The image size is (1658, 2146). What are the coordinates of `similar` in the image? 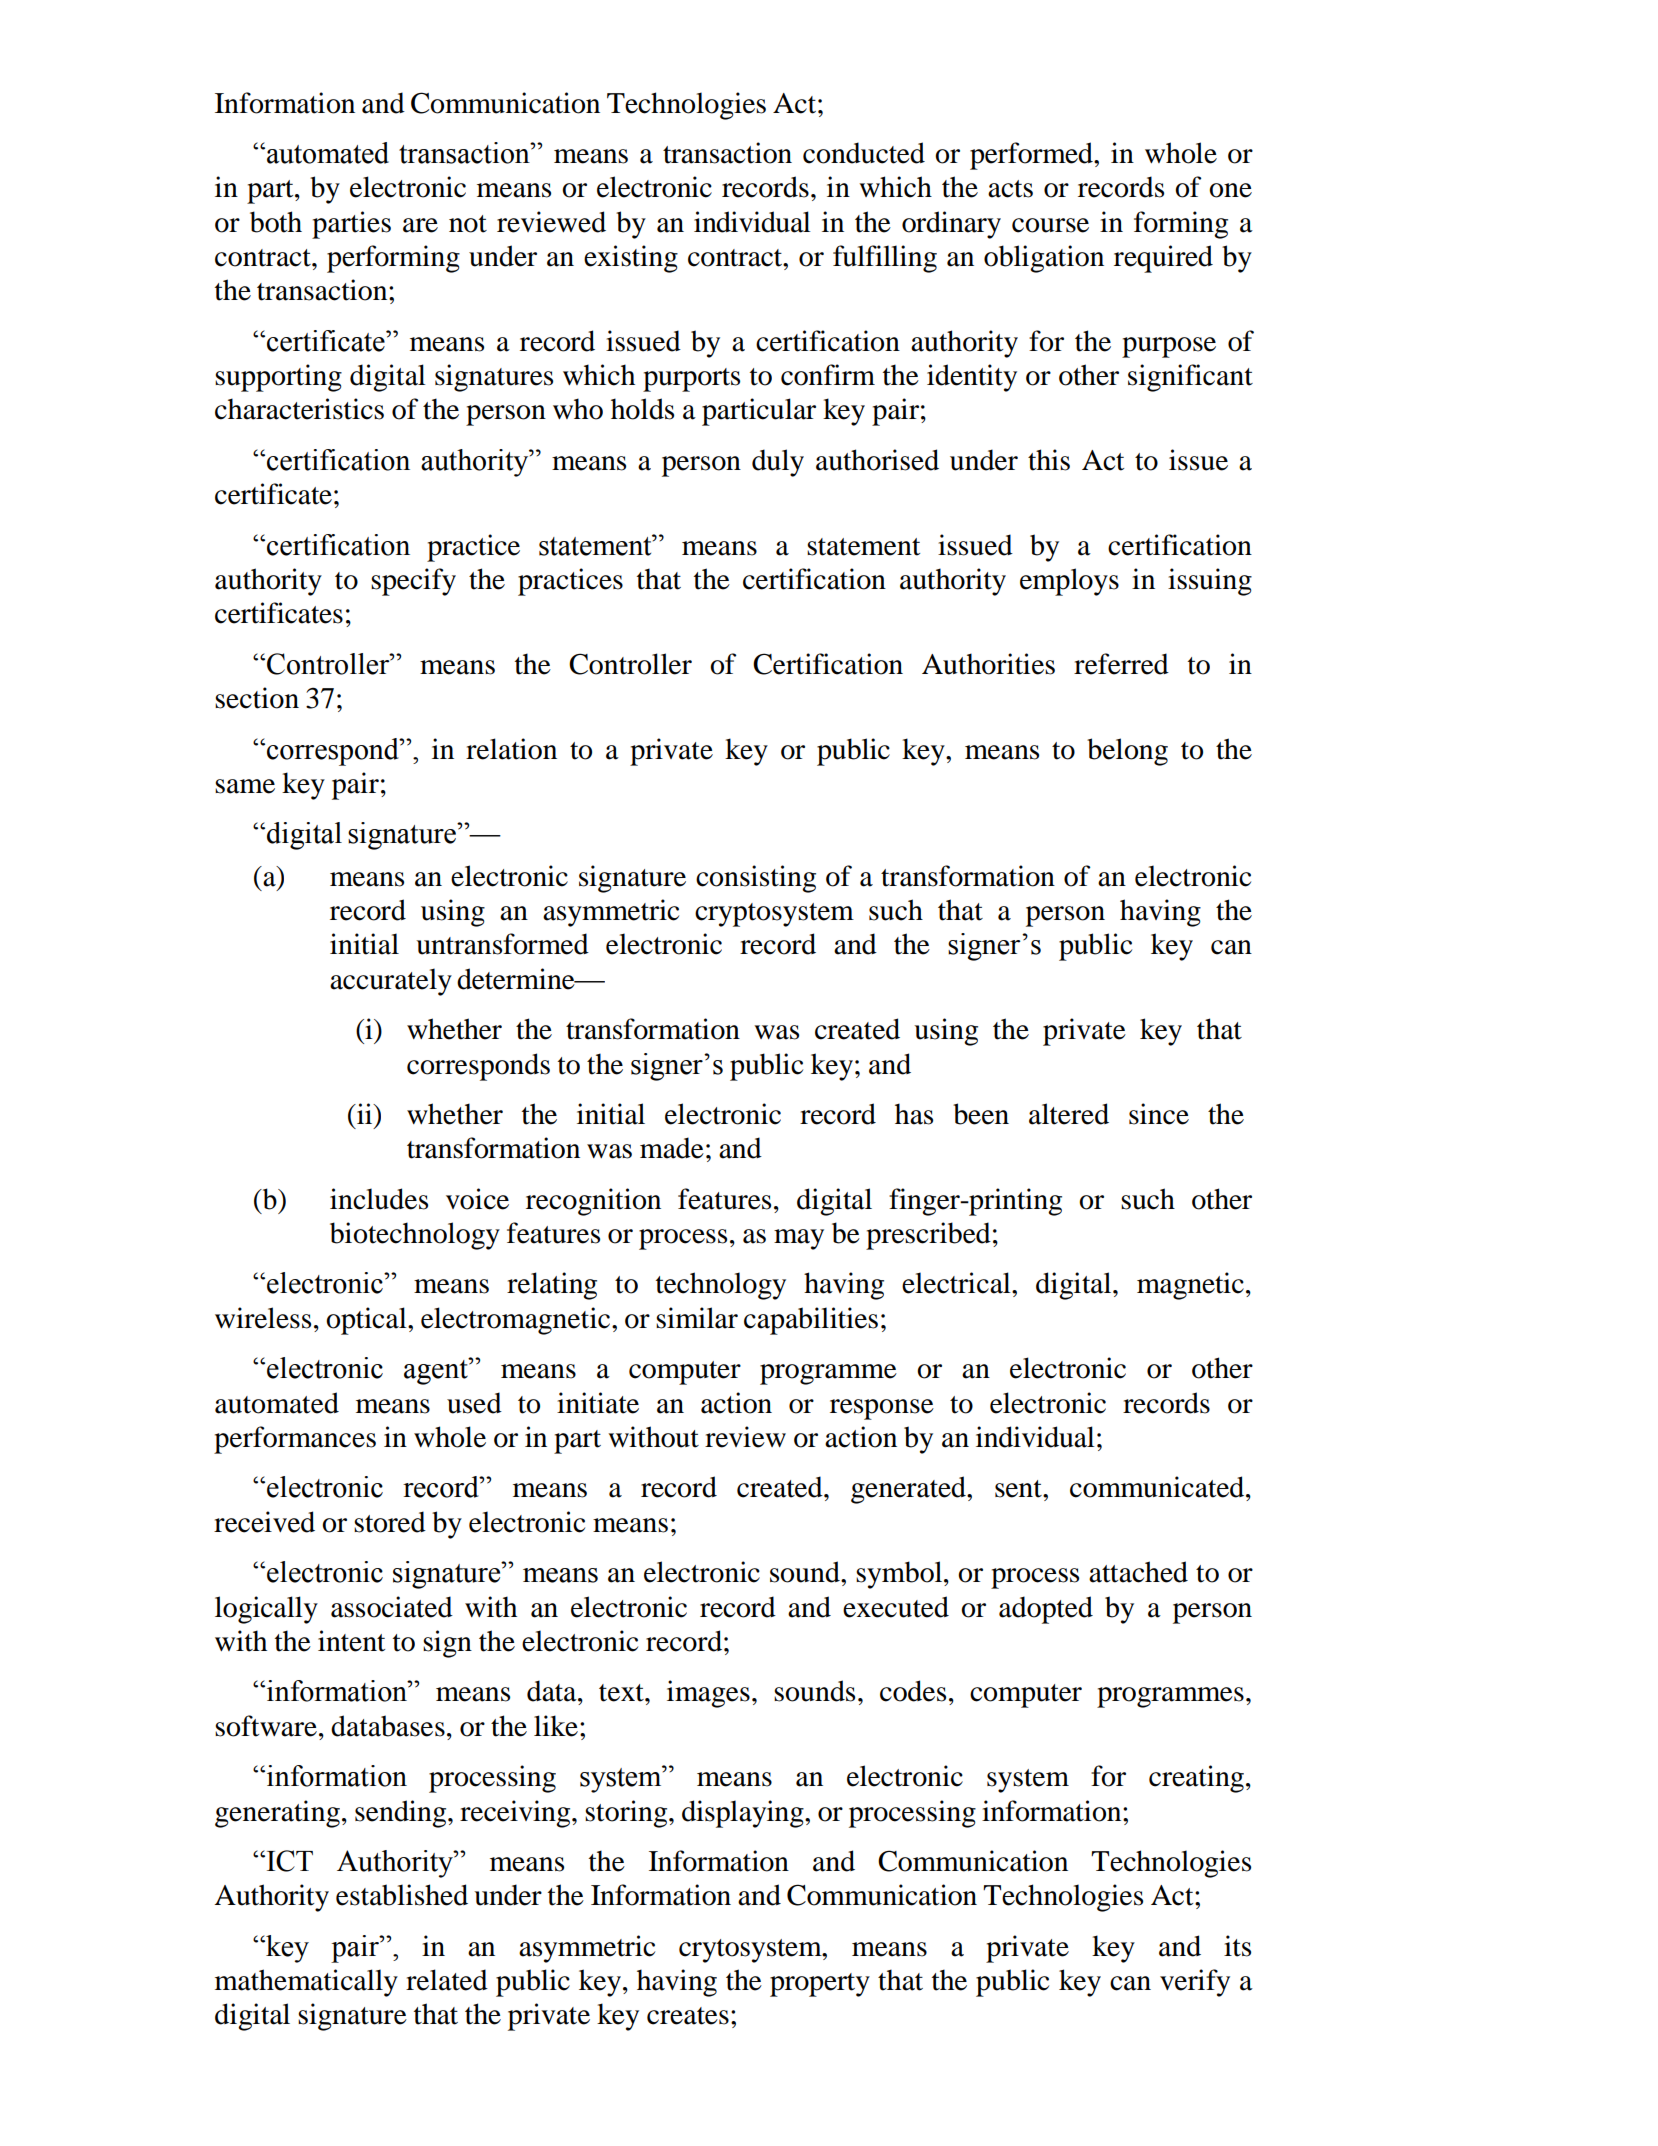 It's located at (697, 1318).
